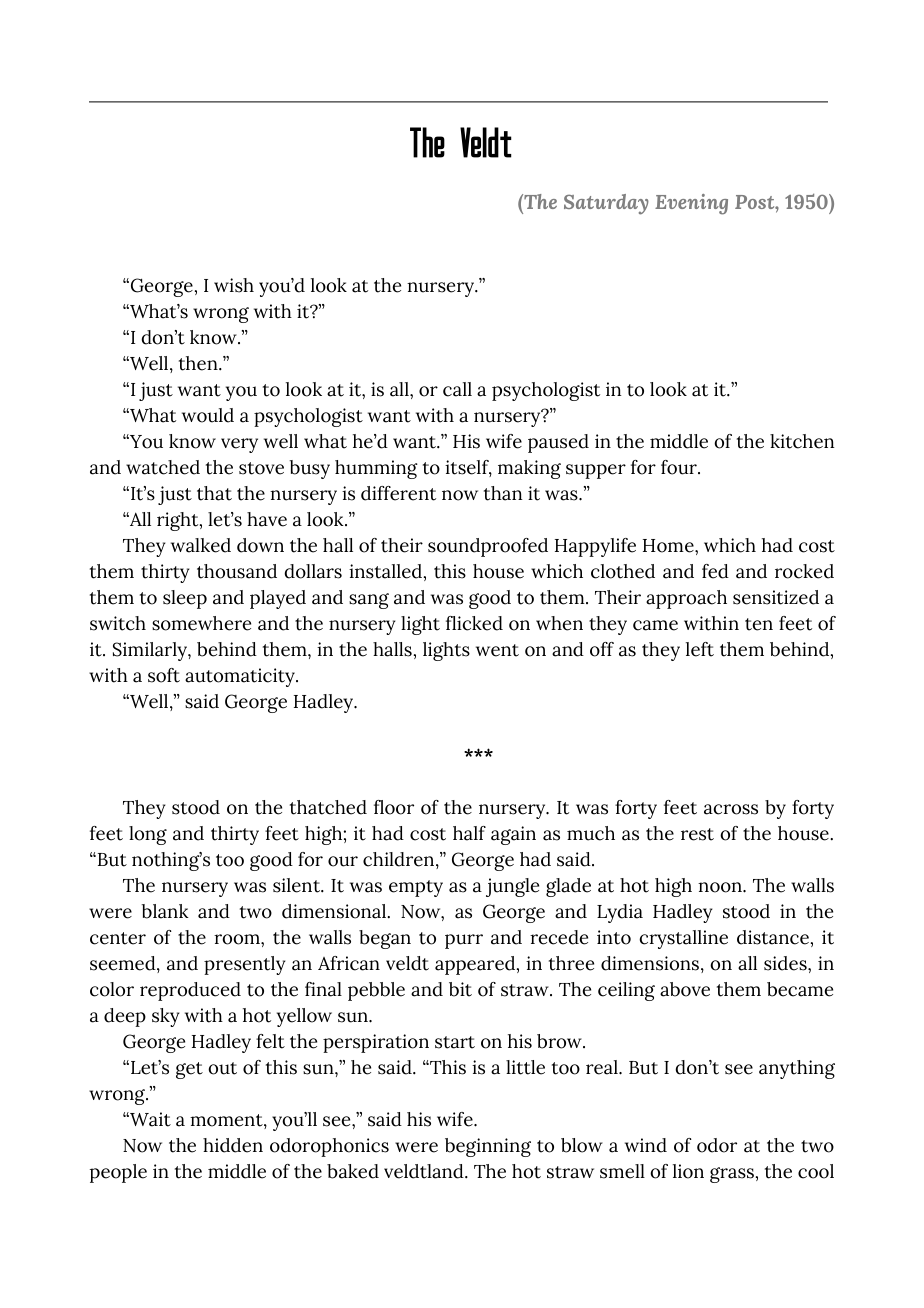 This document has height=1308, width=924. Describe the element at coordinates (233, 1145) in the document. I see `hidden` at that location.
